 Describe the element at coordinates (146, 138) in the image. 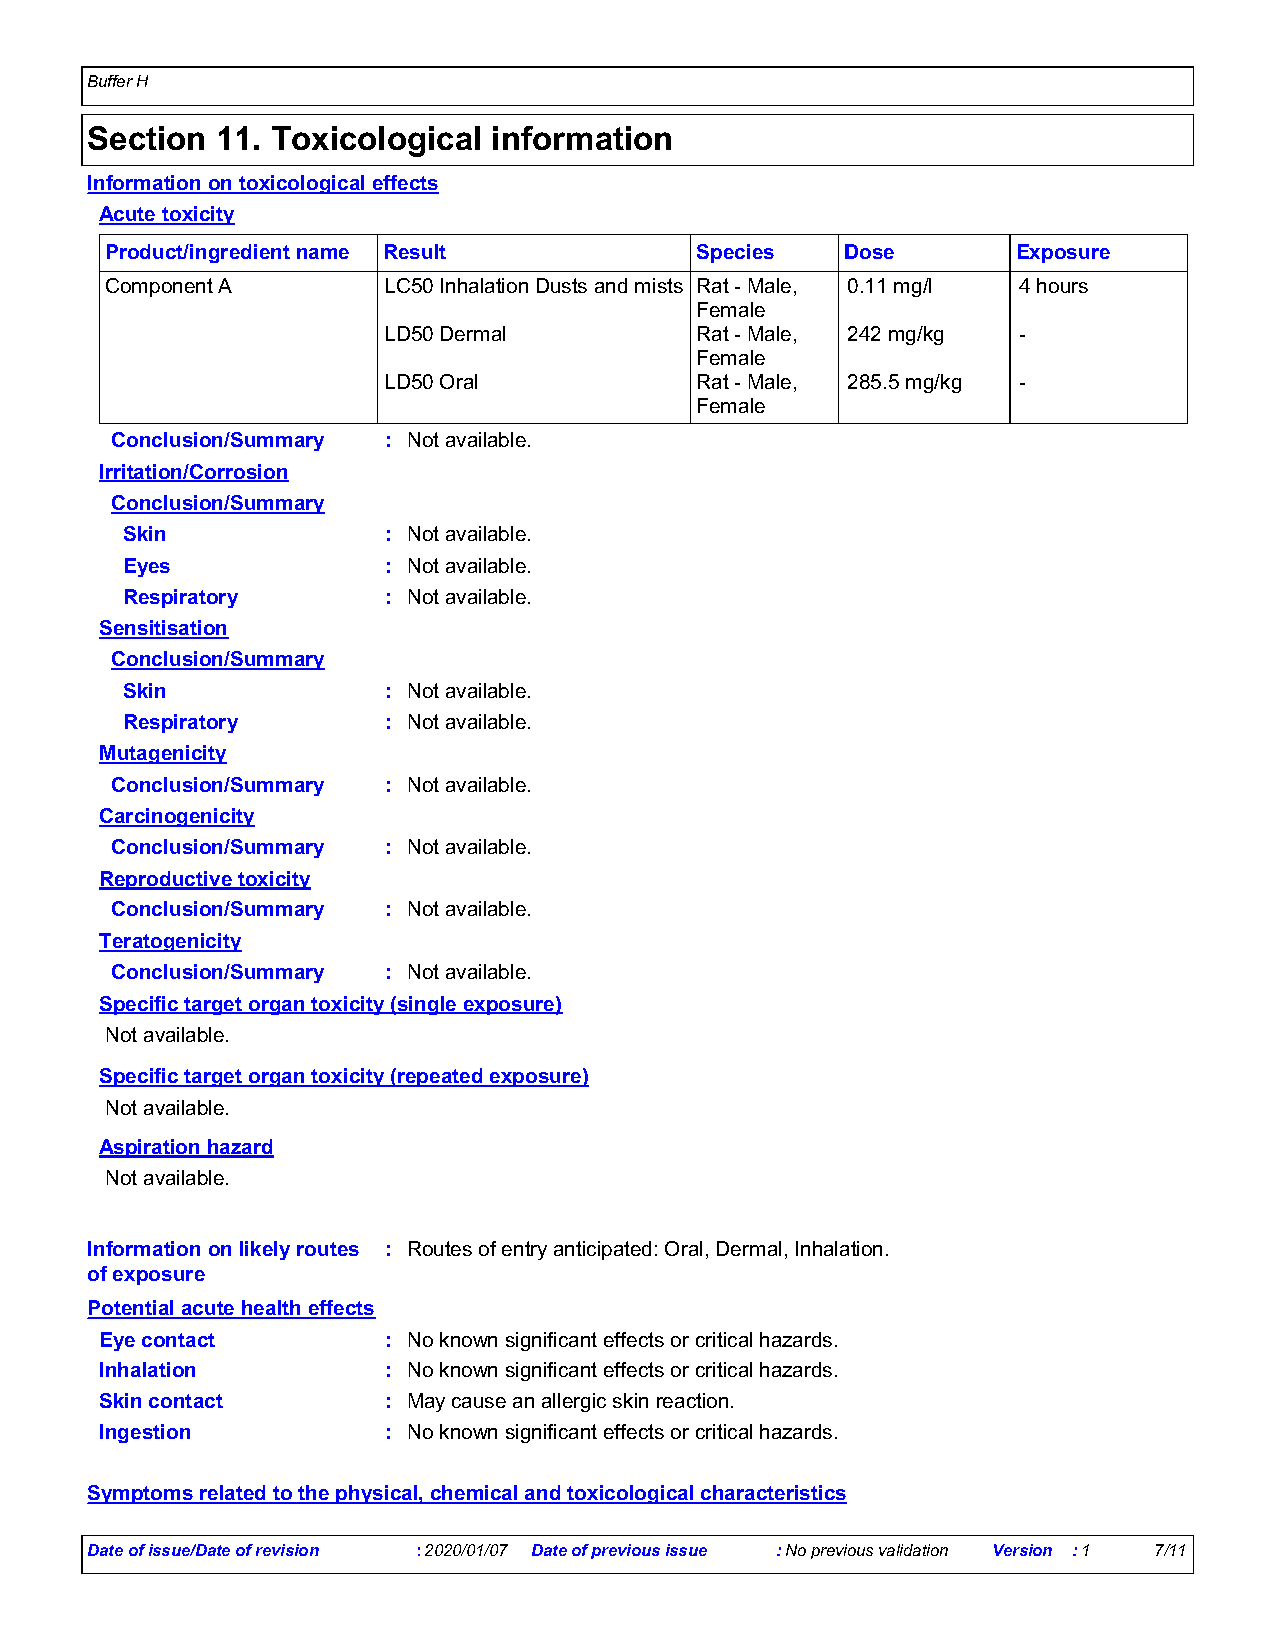

I see `Section` at that location.
